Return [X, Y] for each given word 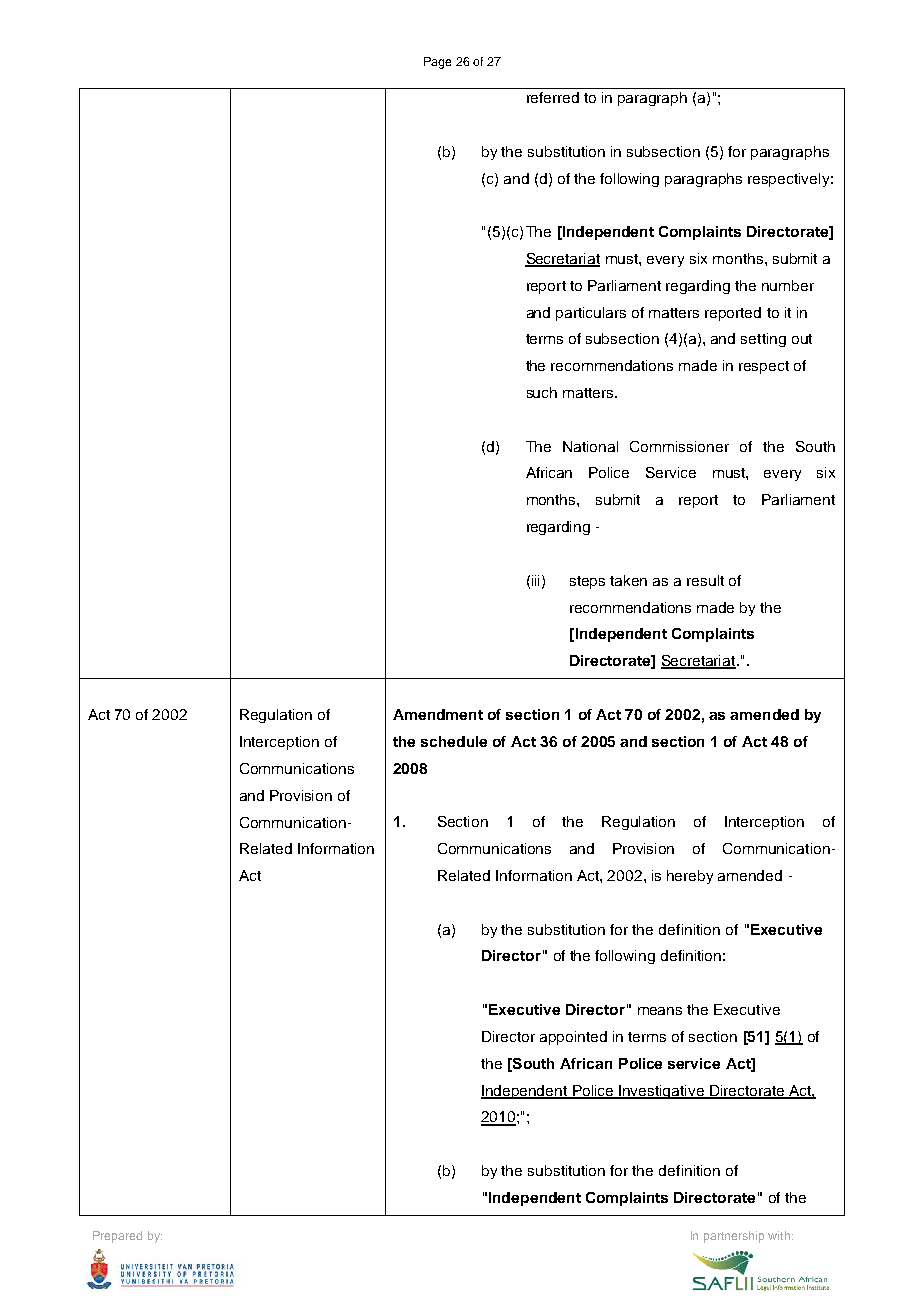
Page [437, 63]
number [788, 285]
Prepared [117, 1237]
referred [553, 97]
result [705, 580]
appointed [573, 1038]
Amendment [438, 714]
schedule [454, 741]
